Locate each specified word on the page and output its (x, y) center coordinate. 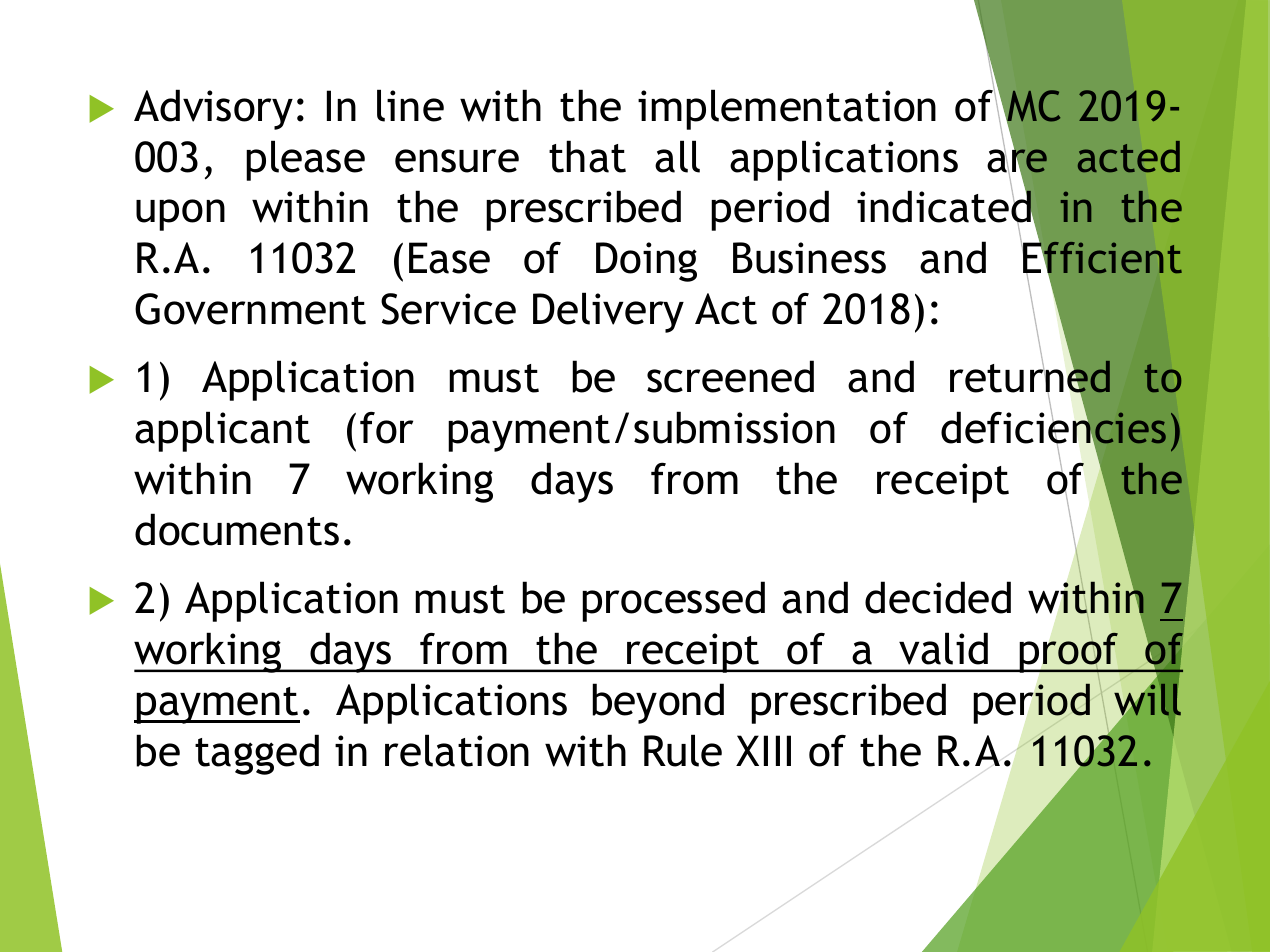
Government (250, 309)
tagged (257, 754)
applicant (222, 431)
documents (237, 529)
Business (809, 258)
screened (730, 376)
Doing (646, 262)
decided (938, 597)
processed (673, 601)
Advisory (213, 109)
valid (943, 648)
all (677, 156)
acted (1129, 156)
